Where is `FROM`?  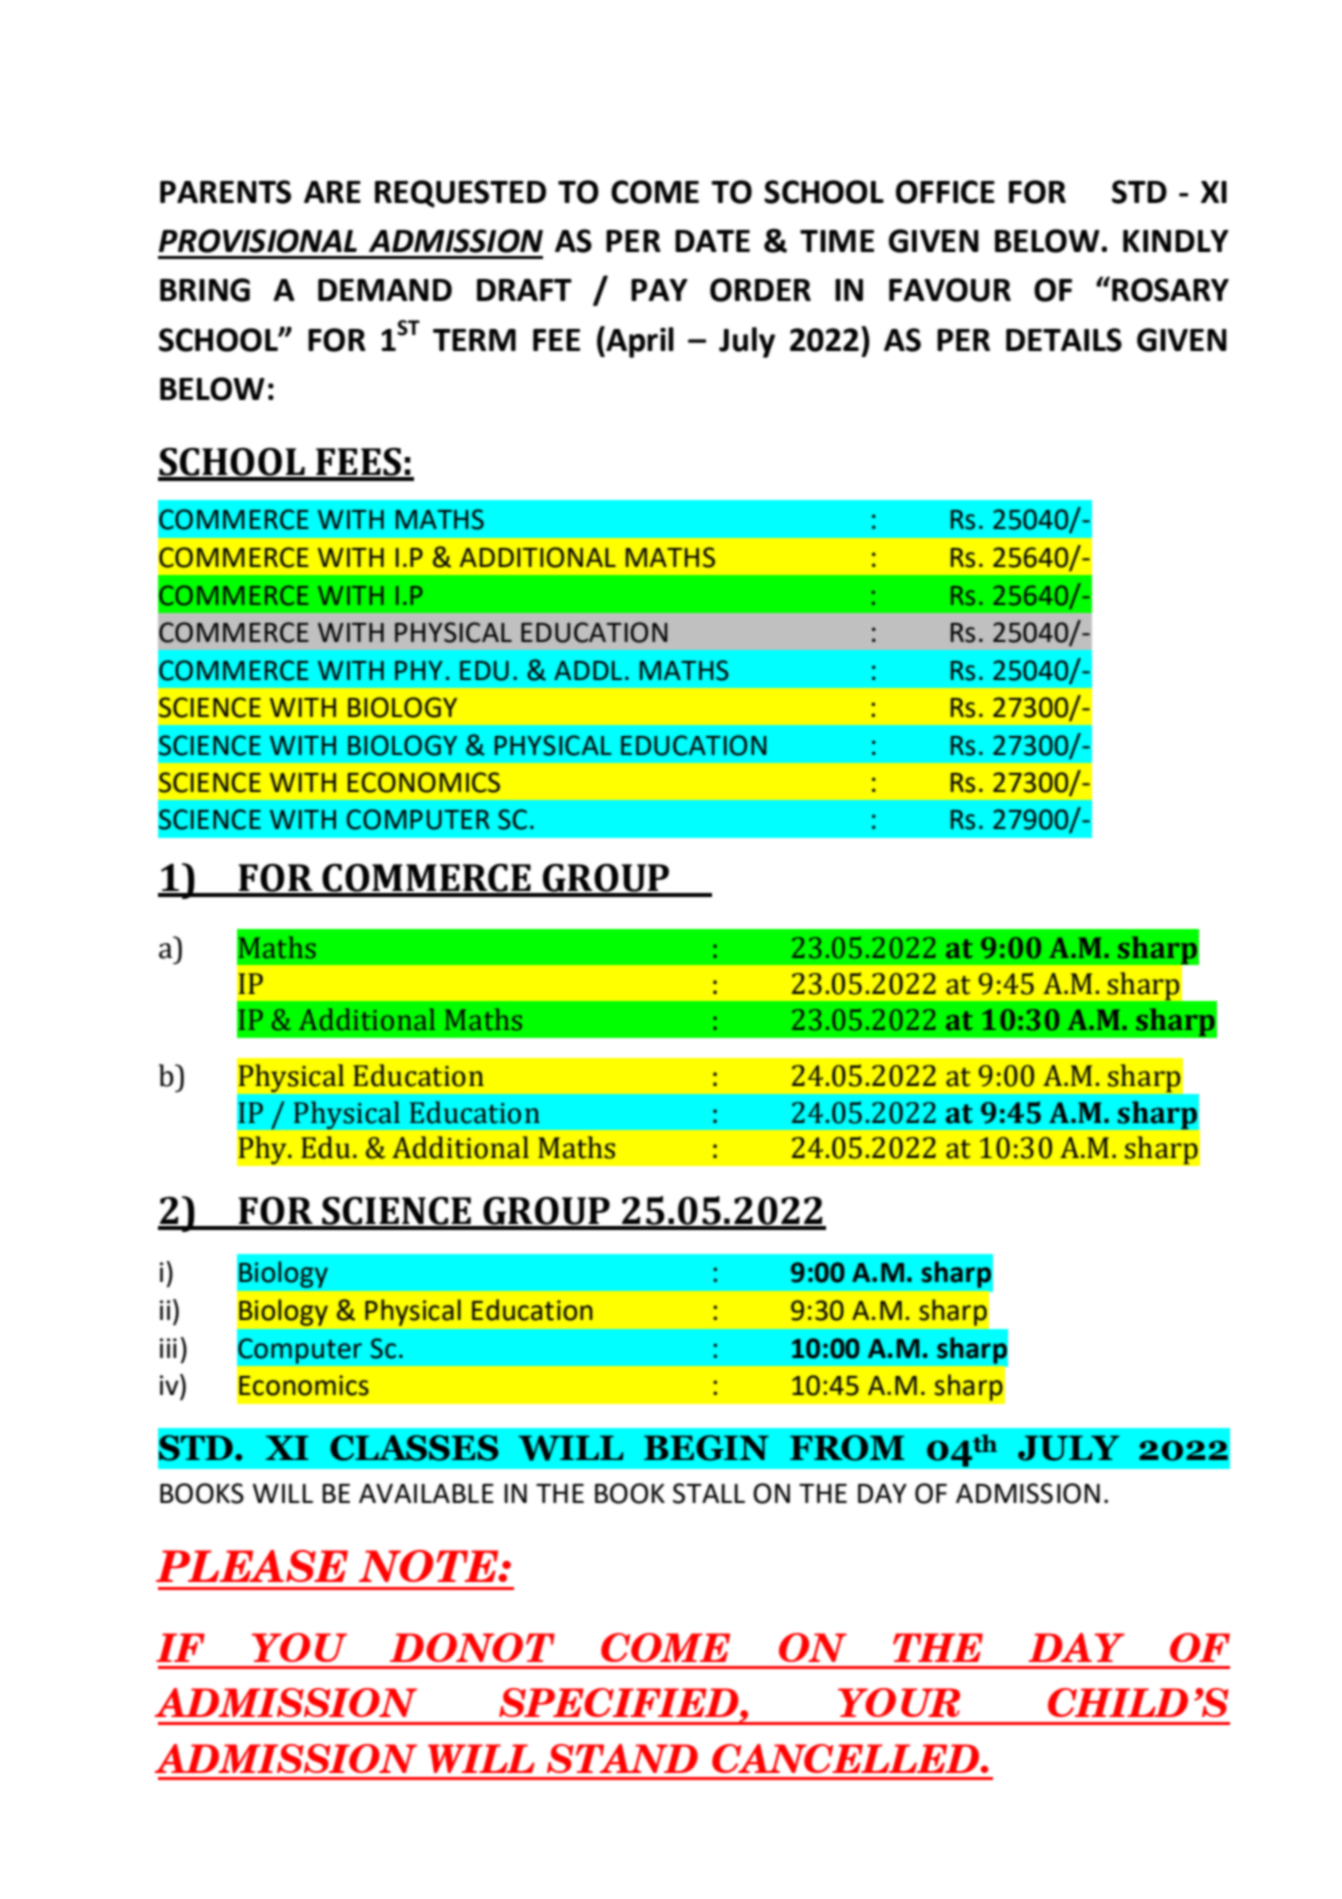
FROM is located at coordinates (847, 1448).
